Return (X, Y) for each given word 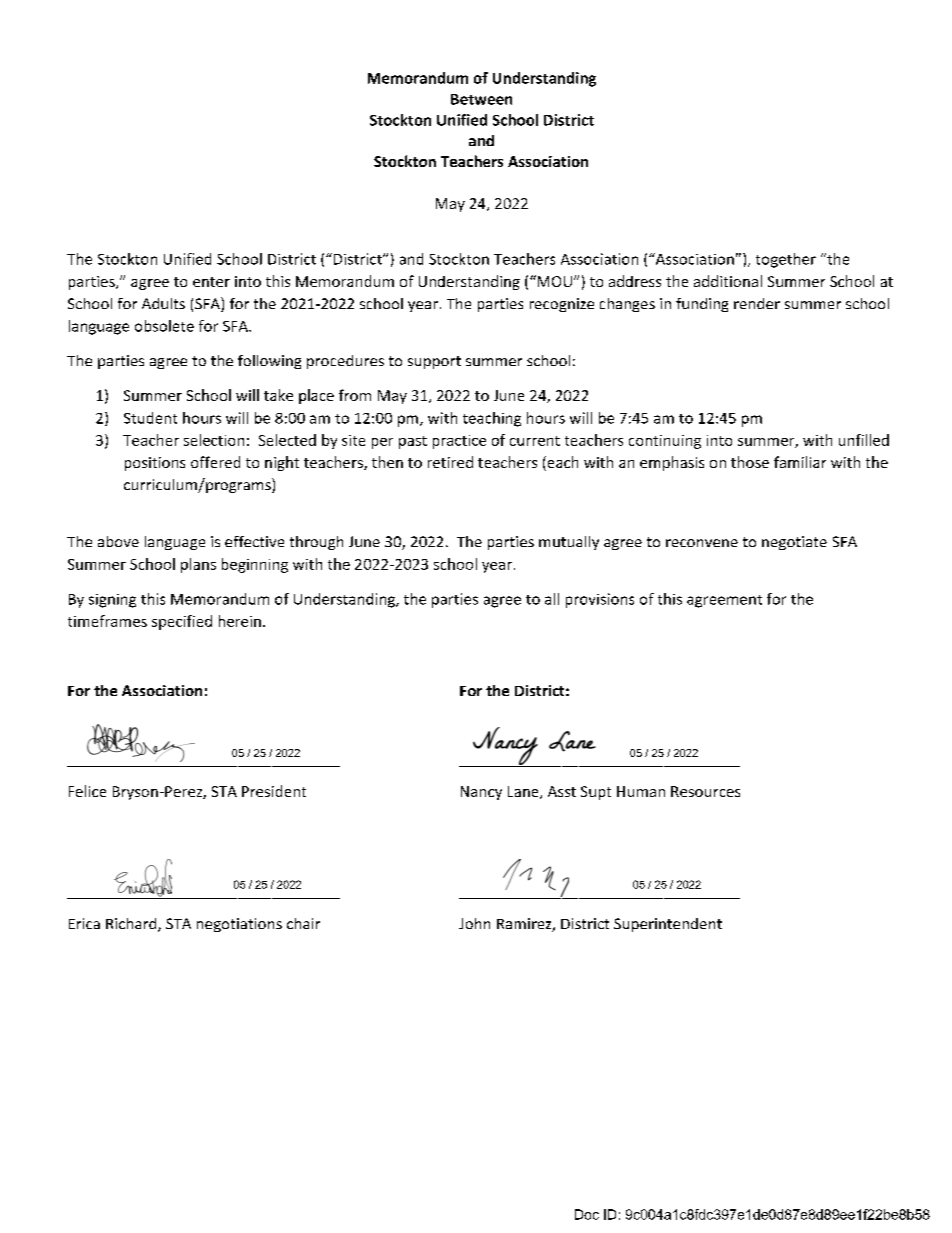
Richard (132, 925)
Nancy (481, 793)
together (786, 260)
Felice (87, 791)
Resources (705, 791)
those (750, 462)
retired (450, 462)
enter (211, 282)
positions (155, 464)
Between (481, 99)
